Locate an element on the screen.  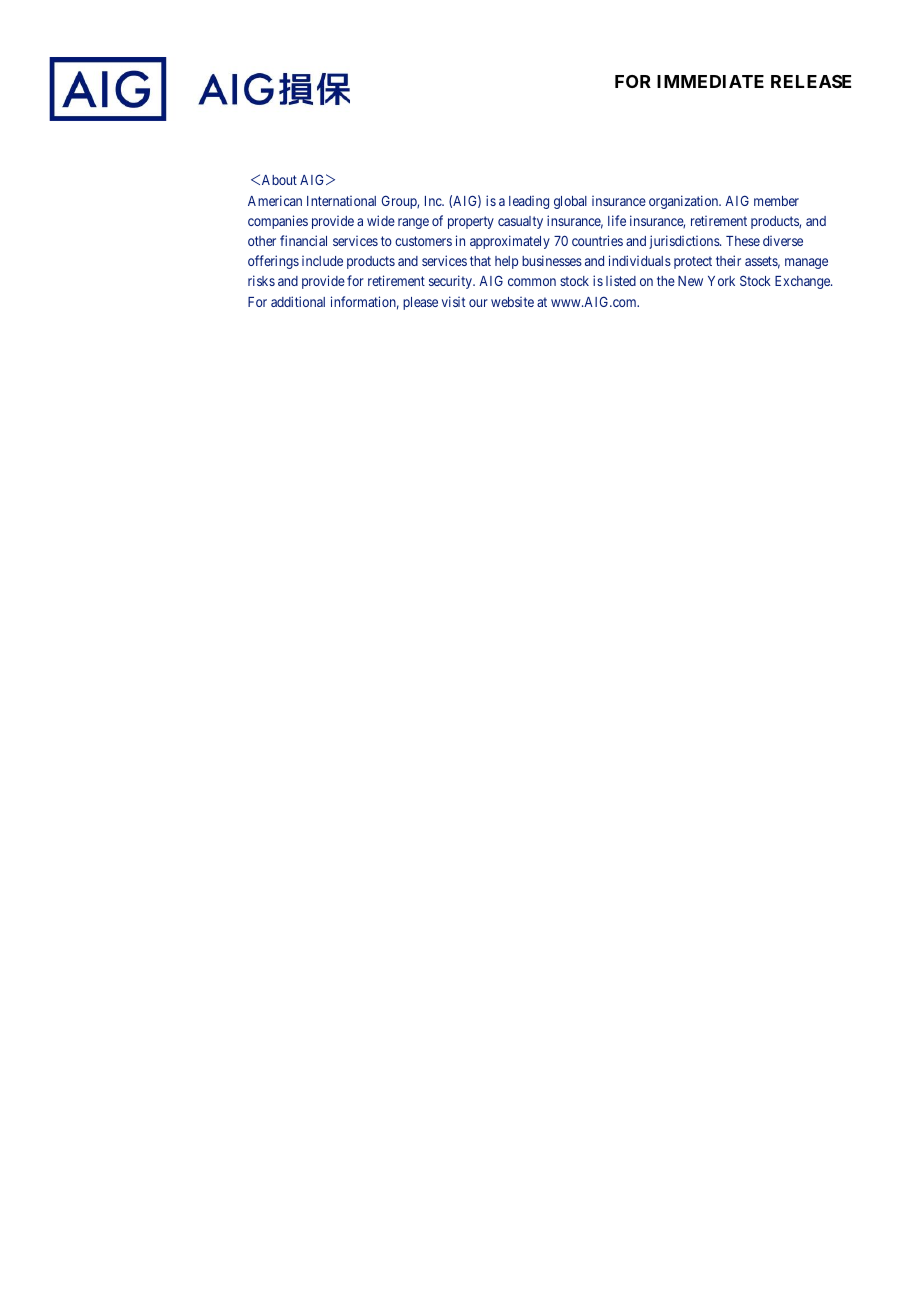
life is located at coordinates (617, 220).
